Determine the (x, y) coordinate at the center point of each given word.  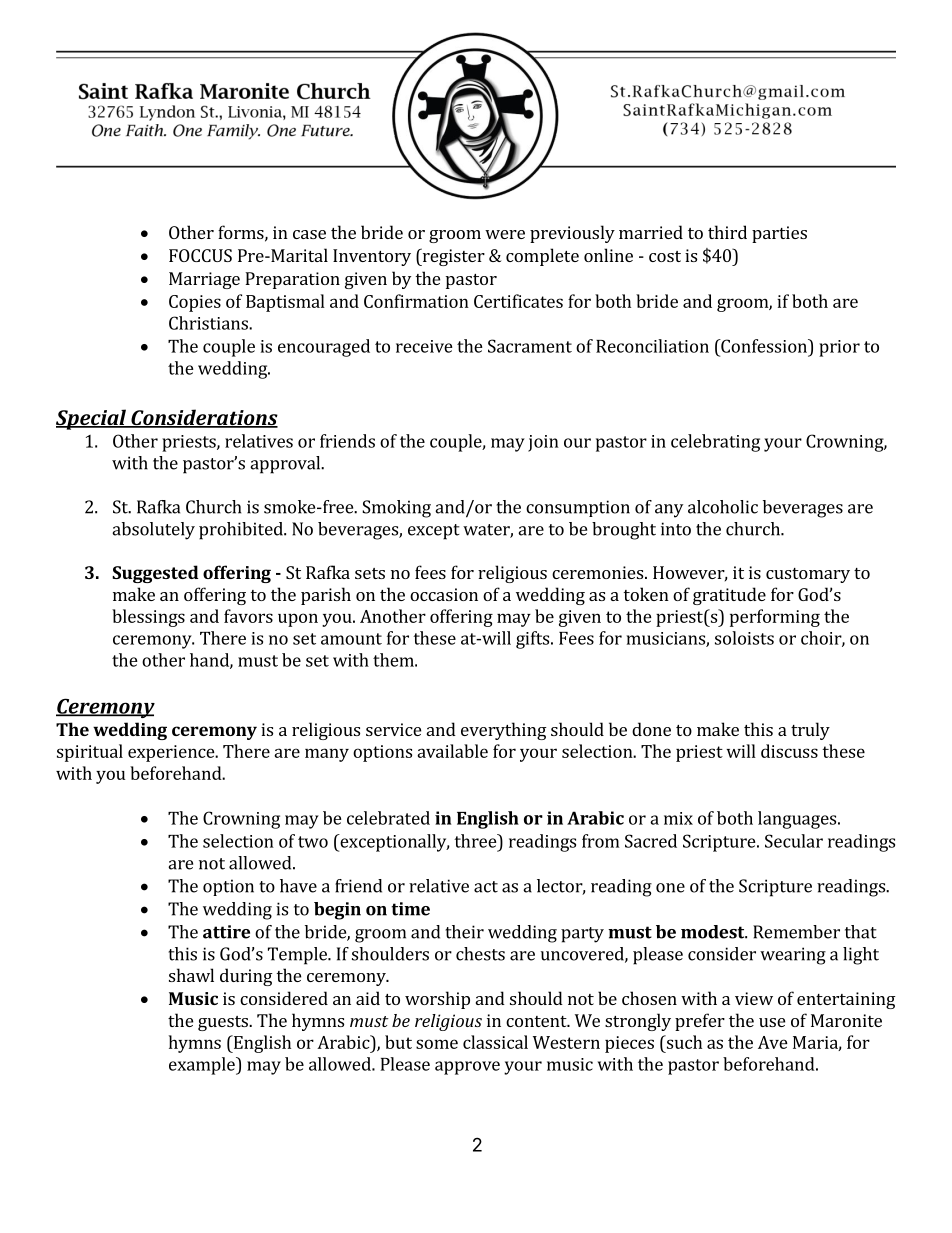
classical (495, 1042)
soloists (744, 638)
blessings (148, 618)
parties (779, 234)
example (203, 1066)
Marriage (204, 280)
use (772, 1022)
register (452, 257)
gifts (534, 640)
